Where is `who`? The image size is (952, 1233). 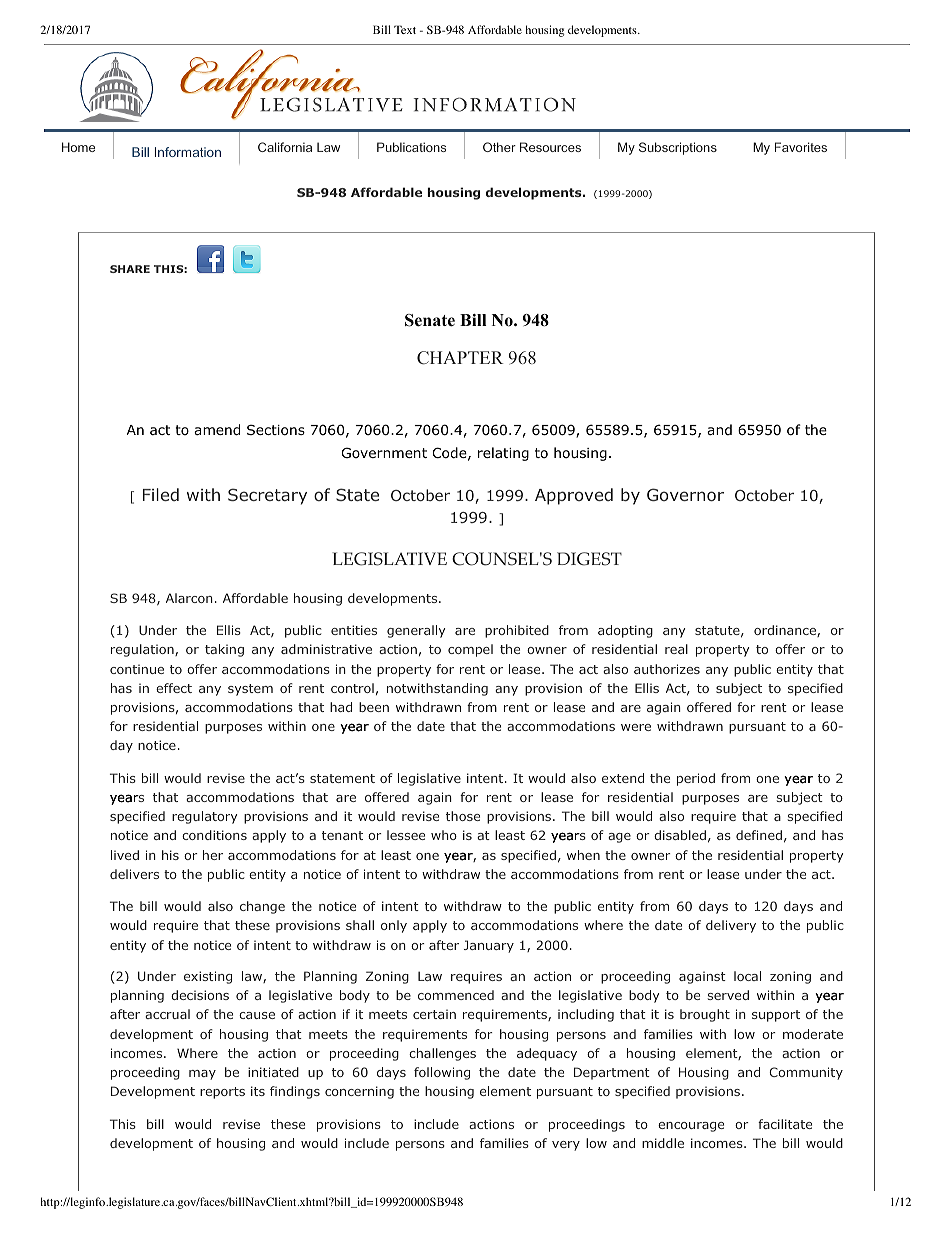
who is located at coordinates (444, 835).
